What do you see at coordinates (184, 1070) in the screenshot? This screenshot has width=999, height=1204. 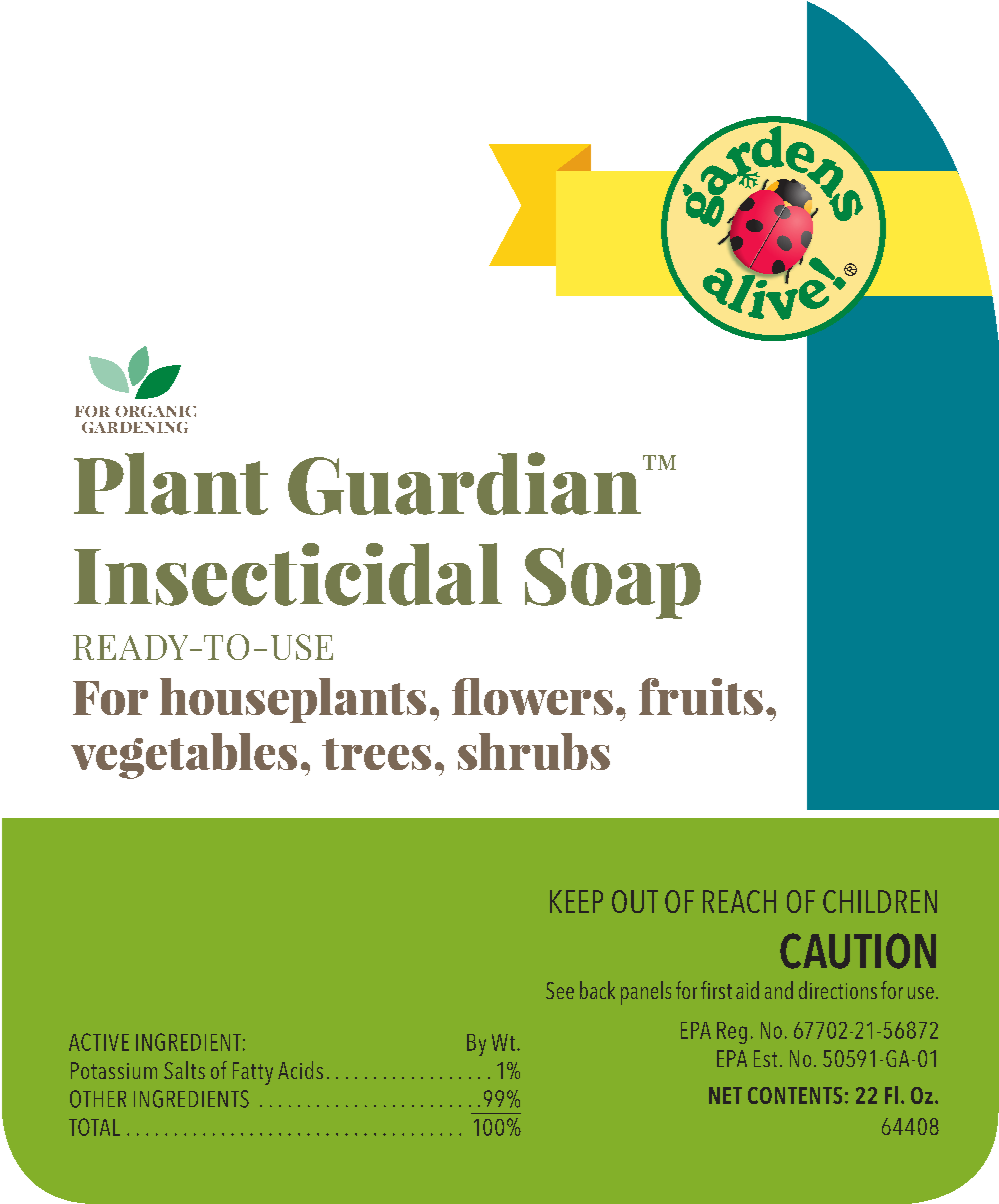 I see `Salts` at bounding box center [184, 1070].
